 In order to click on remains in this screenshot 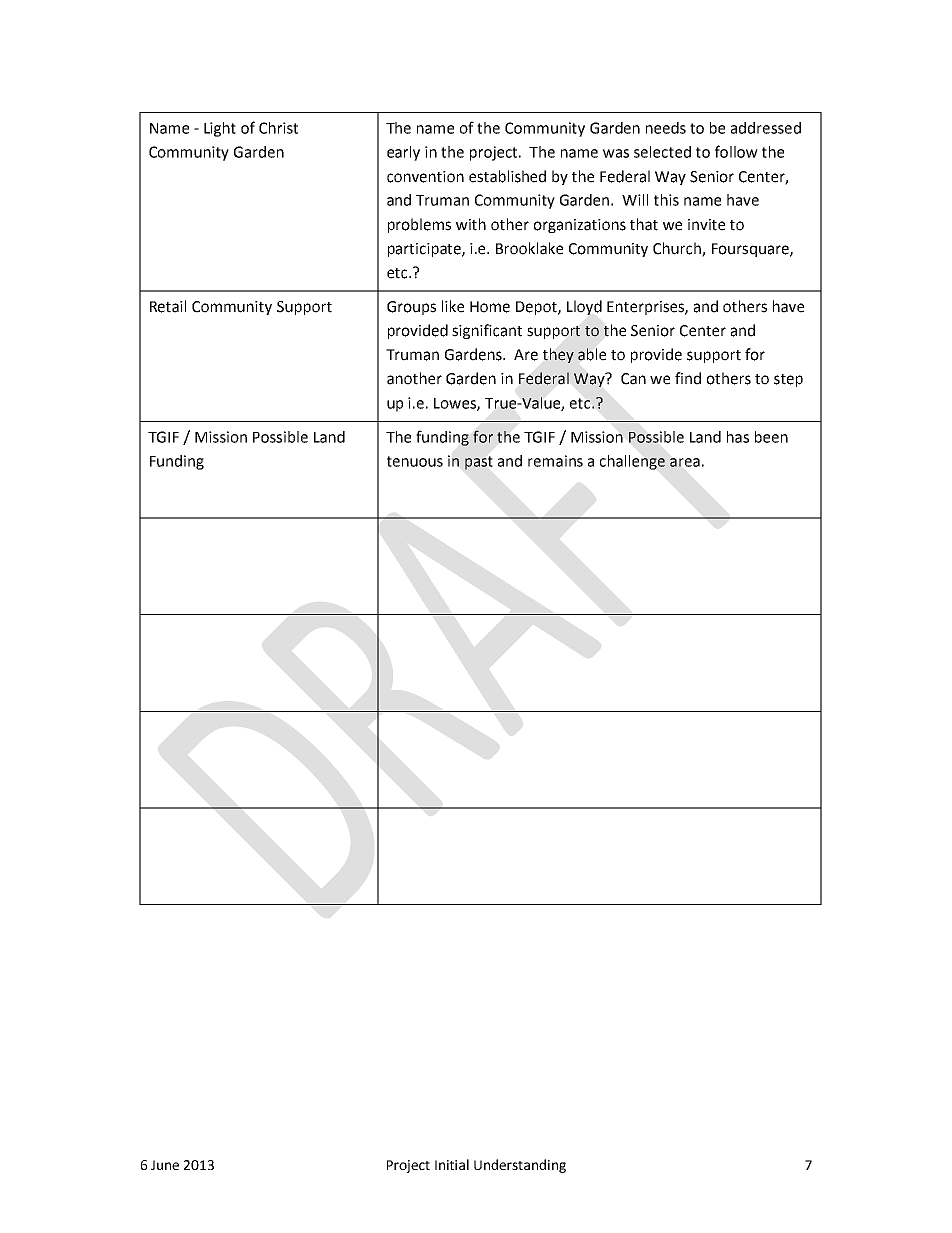, I will do `click(555, 461)`.
